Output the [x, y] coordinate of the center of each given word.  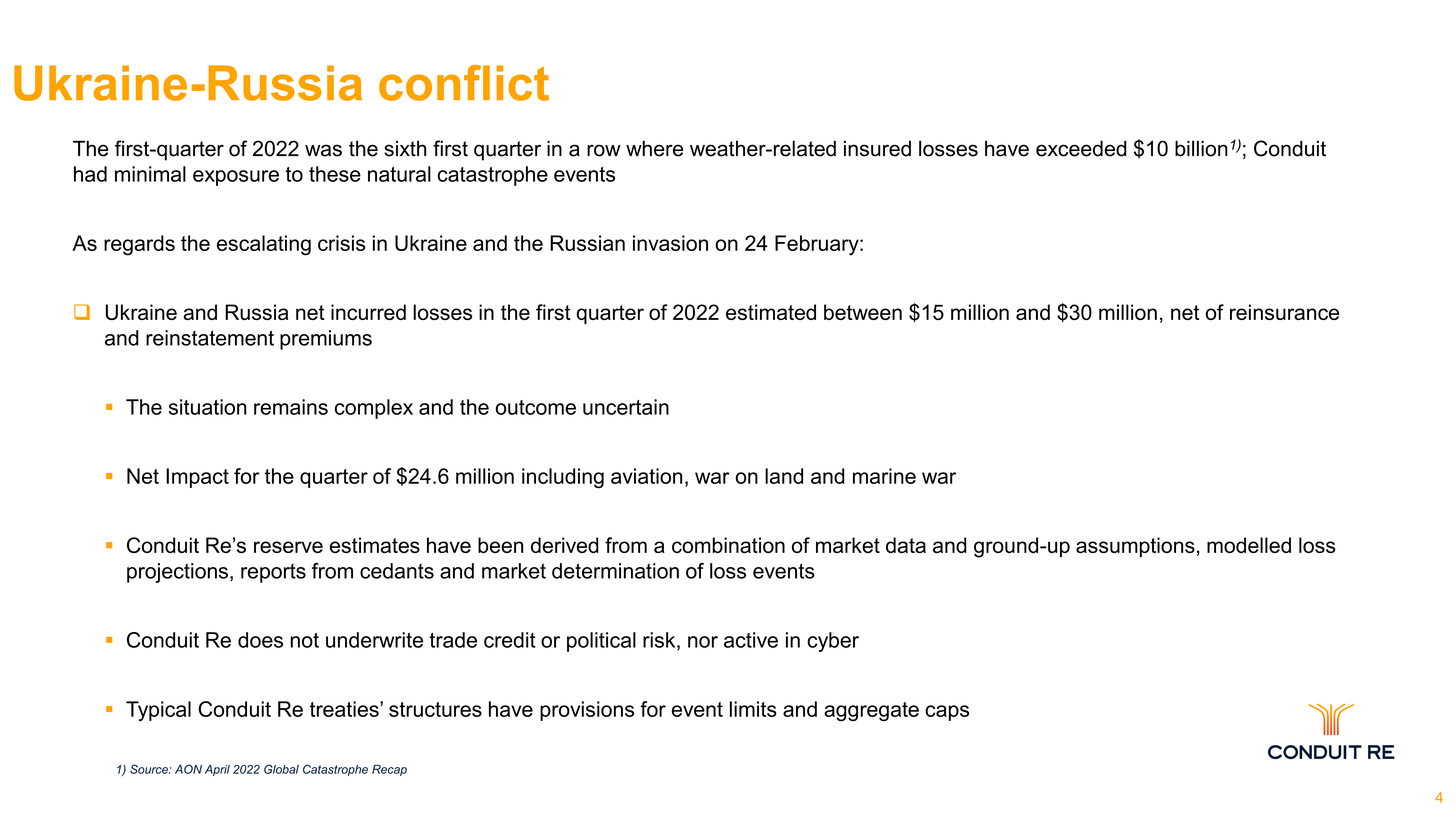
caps [947, 713]
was [323, 150]
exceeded [1081, 148]
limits [753, 709]
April [217, 770]
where [654, 148]
